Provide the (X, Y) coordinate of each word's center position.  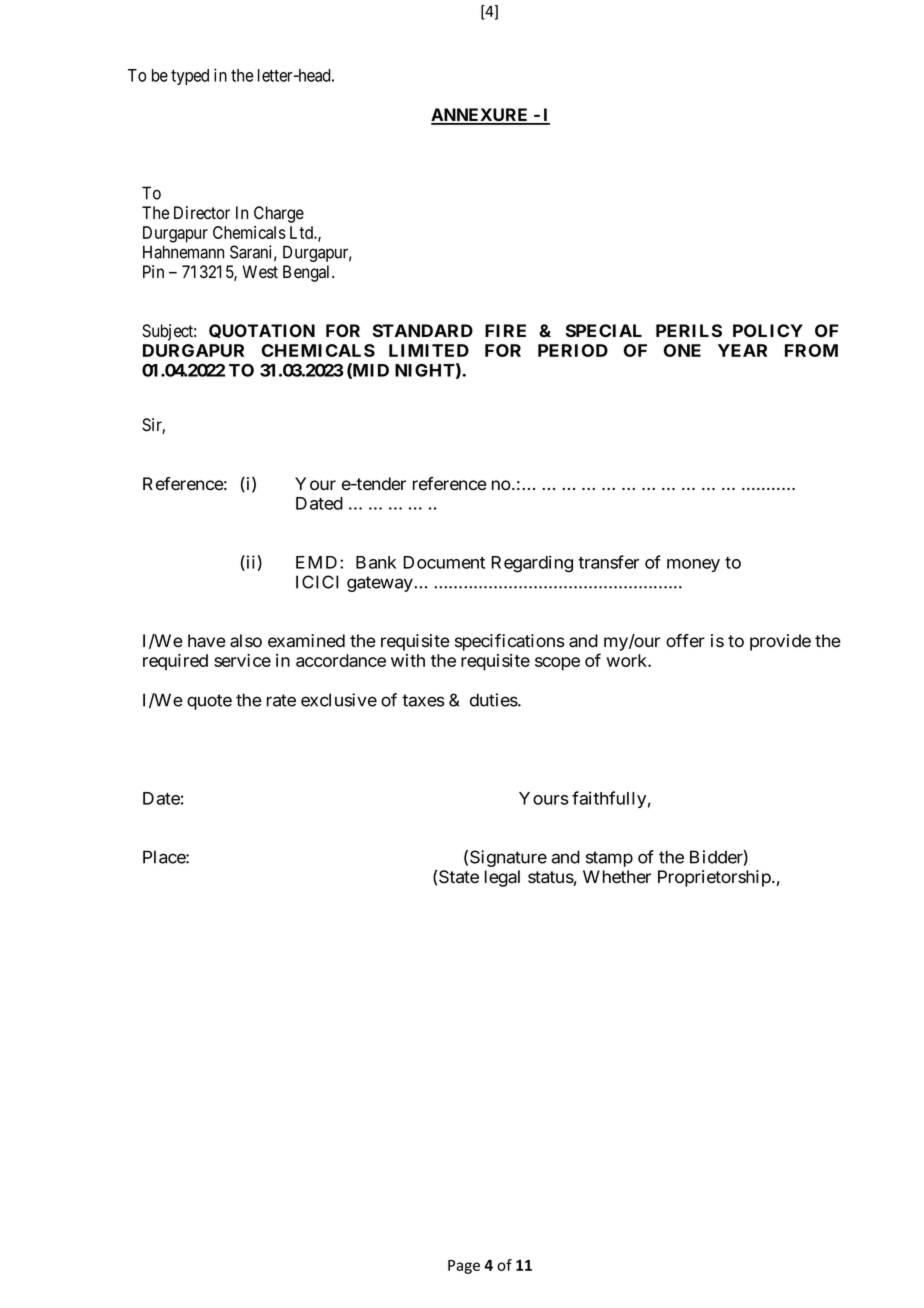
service (242, 660)
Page (464, 1267)
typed (190, 77)
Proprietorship (715, 878)
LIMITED (429, 350)
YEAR (742, 350)
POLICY (768, 330)
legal (502, 878)
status (551, 877)
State (459, 877)
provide (780, 642)
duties (494, 700)
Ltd (302, 232)
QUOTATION (262, 331)
